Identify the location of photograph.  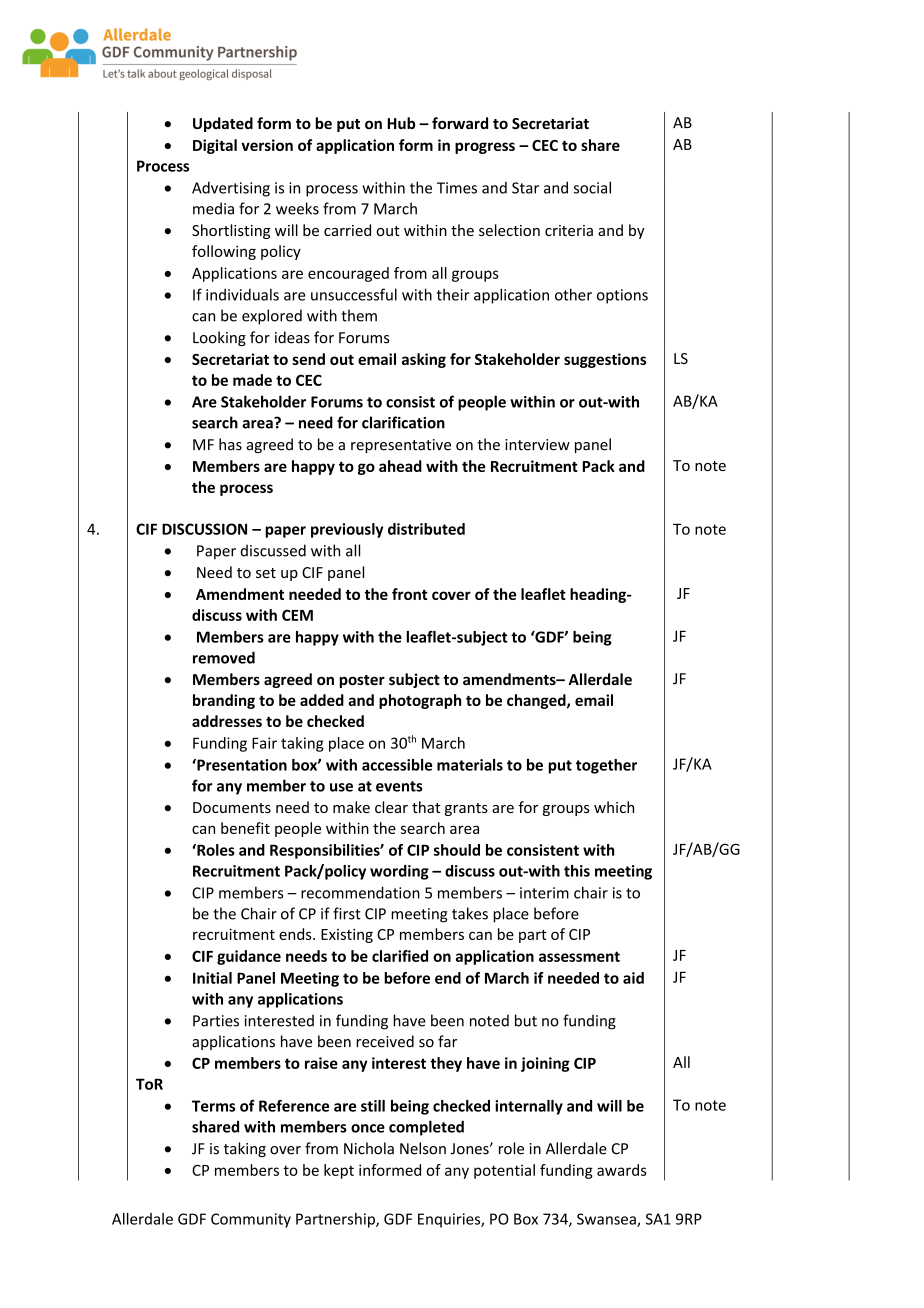
(420, 701).
